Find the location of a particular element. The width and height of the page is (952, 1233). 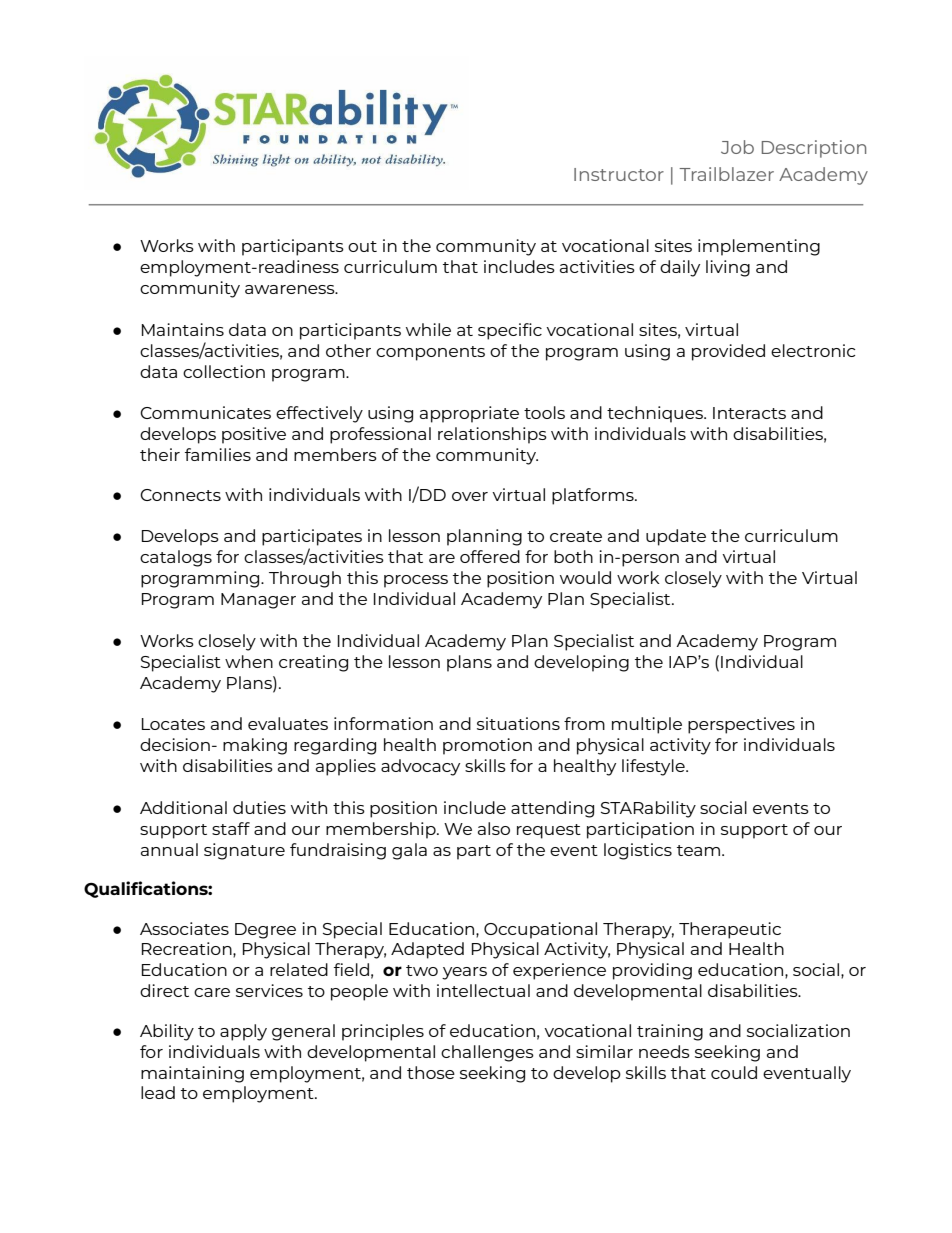

Instructor is located at coordinates (619, 174).
